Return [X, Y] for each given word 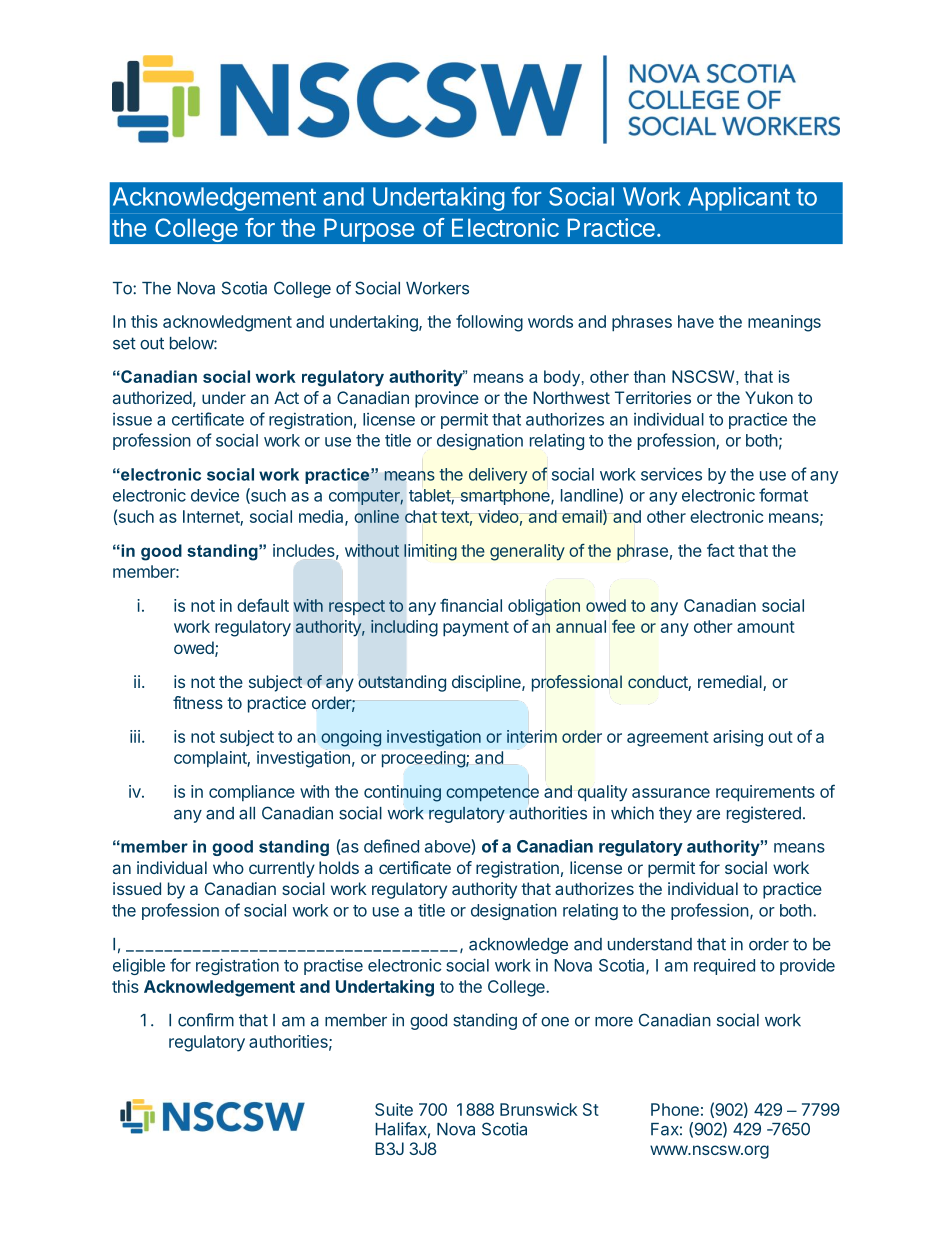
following [489, 323]
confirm [206, 1020]
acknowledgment [227, 323]
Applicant [739, 199]
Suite [394, 1109]
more [614, 1022]
